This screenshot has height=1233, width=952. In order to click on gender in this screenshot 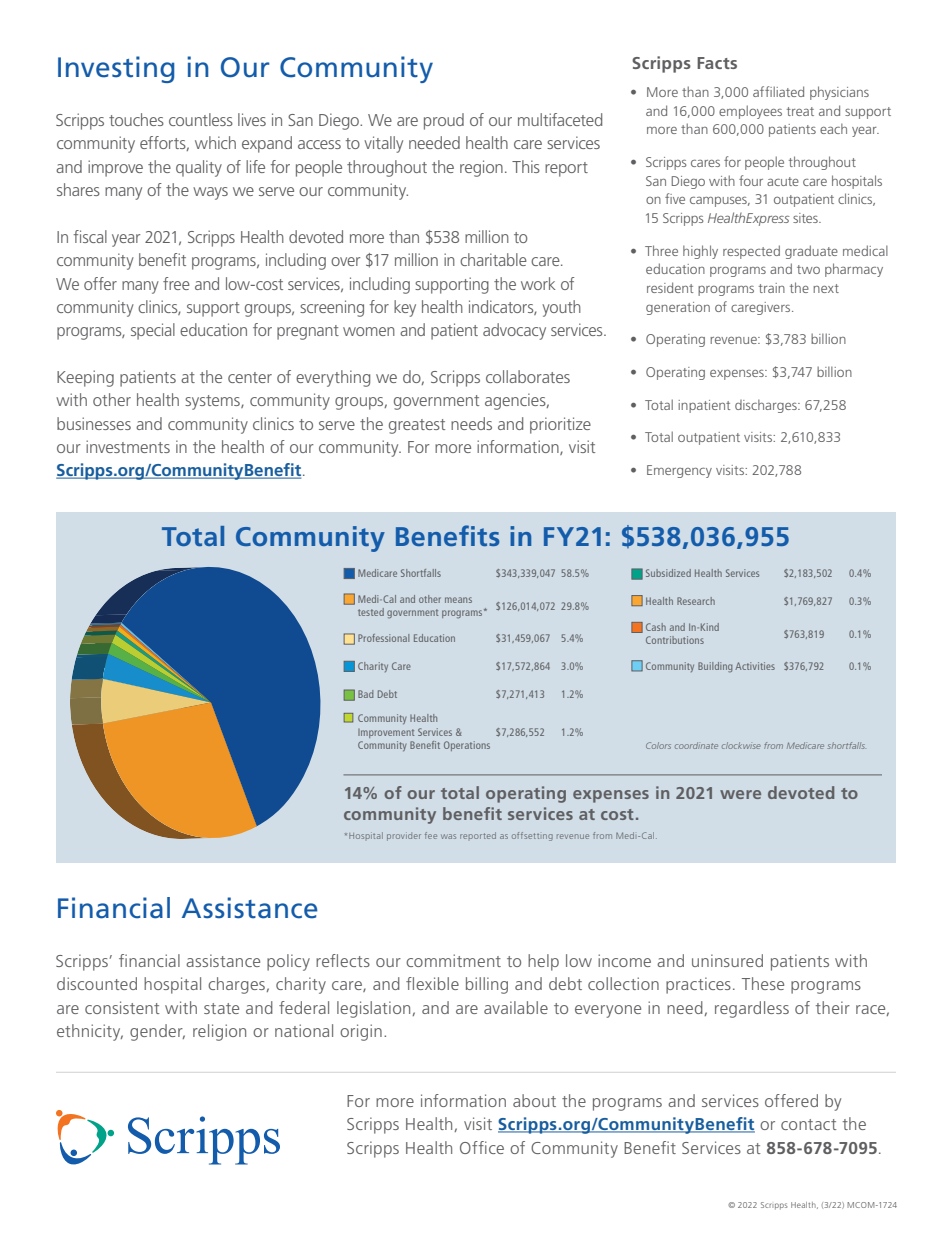, I will do `click(157, 1032)`.
